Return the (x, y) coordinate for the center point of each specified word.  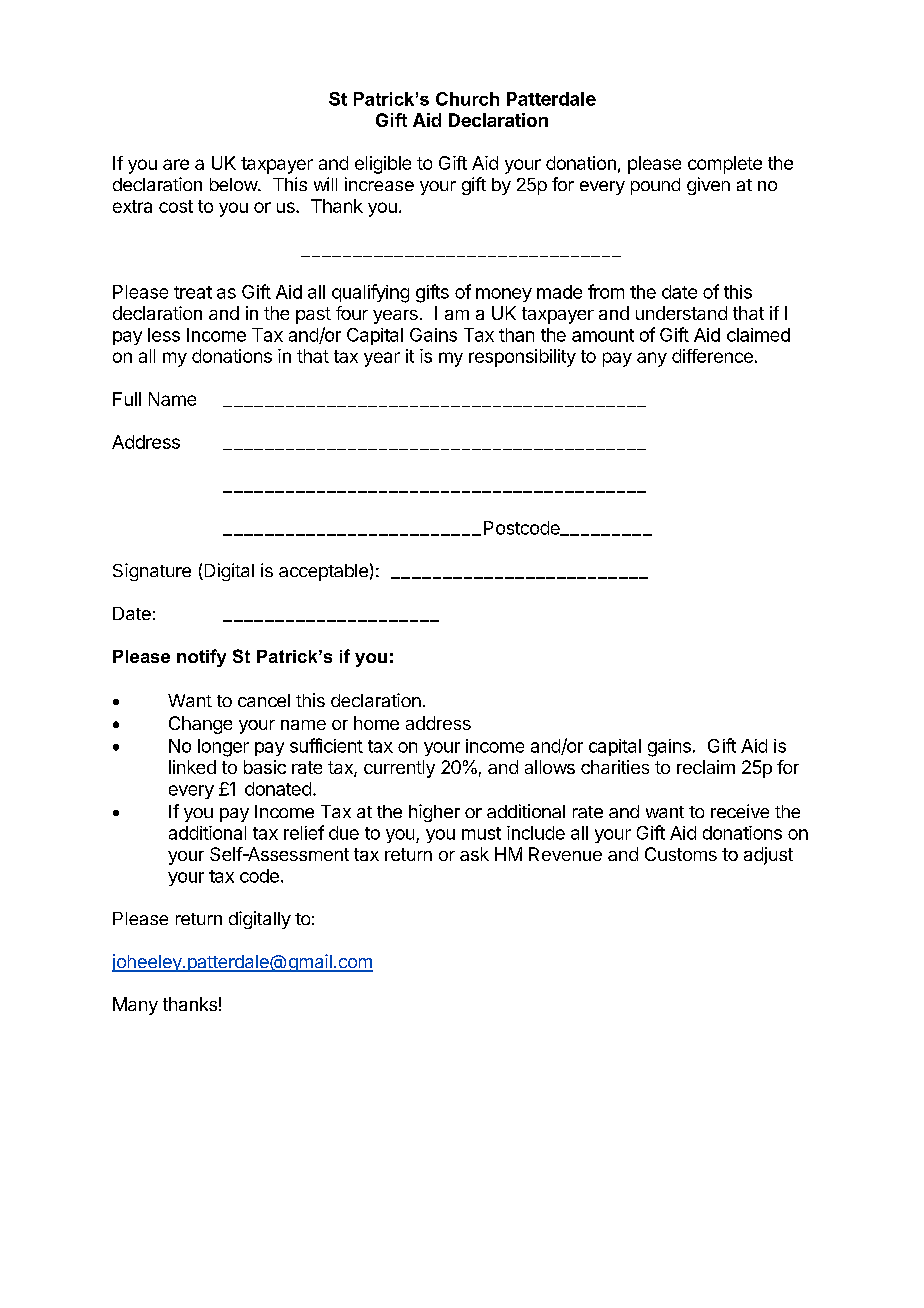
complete (725, 165)
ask (474, 854)
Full (127, 399)
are (176, 164)
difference (712, 356)
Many (135, 1006)
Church (467, 99)
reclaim (706, 767)
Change (200, 725)
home (376, 723)
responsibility (522, 358)
